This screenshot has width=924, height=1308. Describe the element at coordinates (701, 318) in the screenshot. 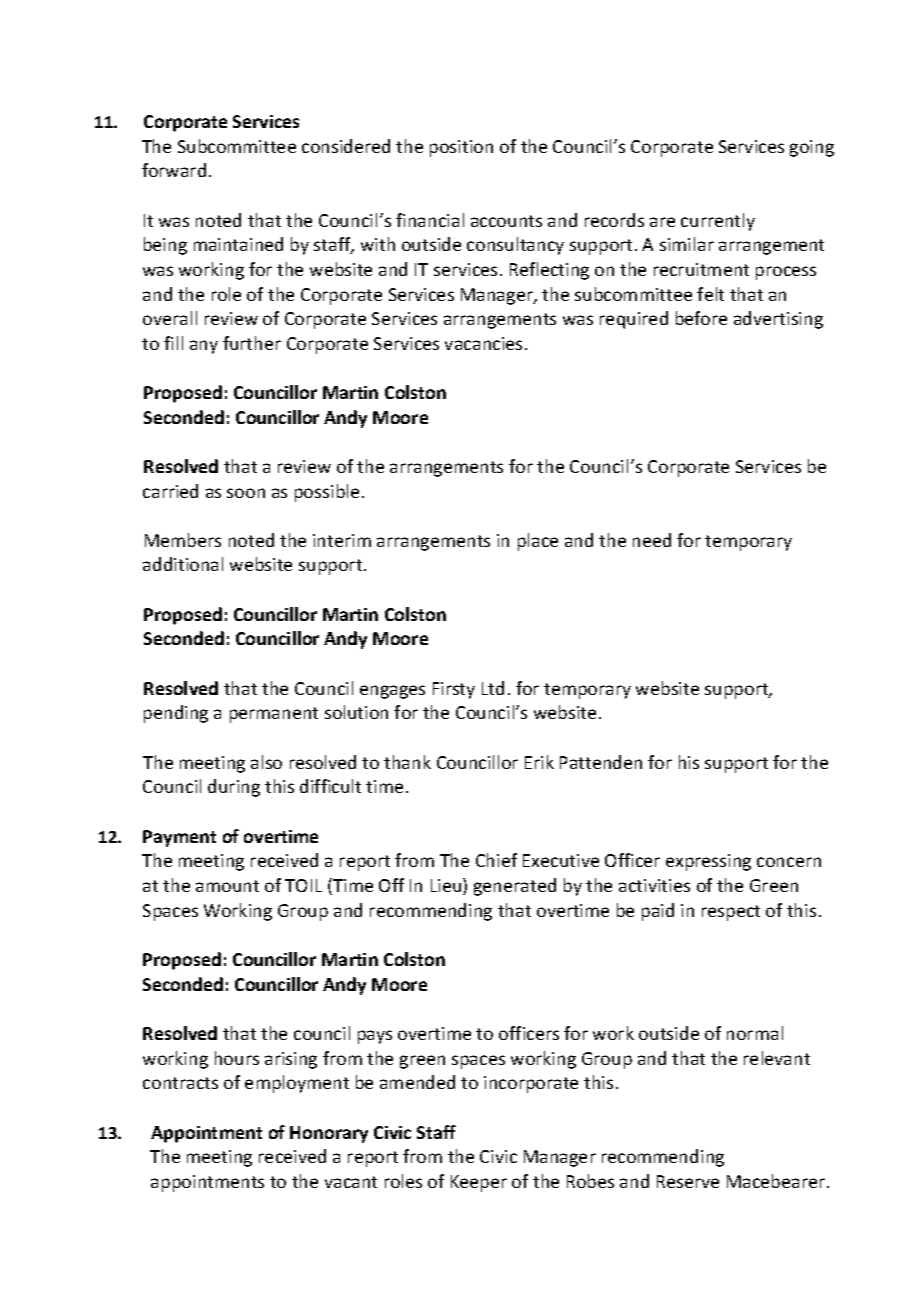

I see `before` at that location.
